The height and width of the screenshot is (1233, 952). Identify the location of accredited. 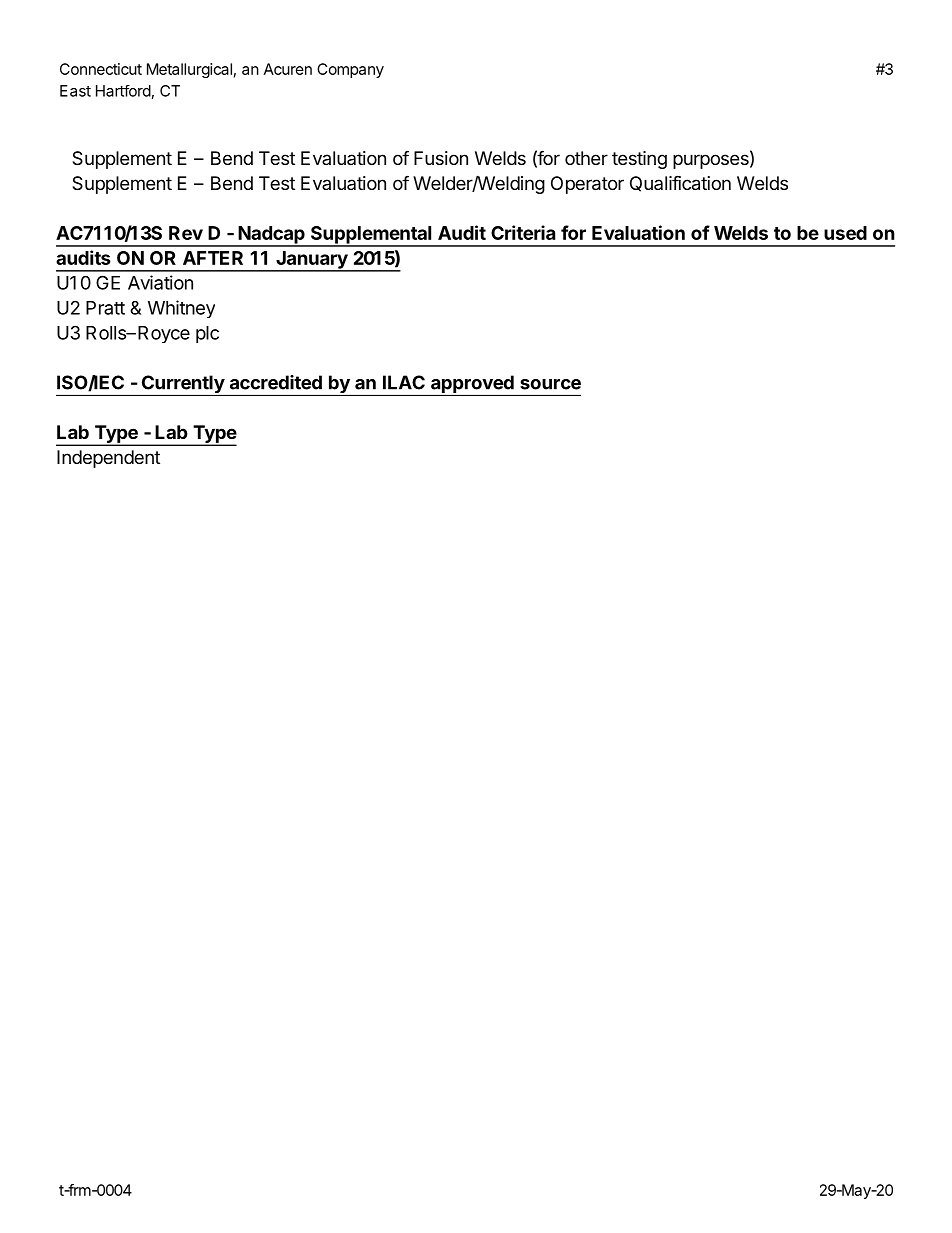
(276, 382).
